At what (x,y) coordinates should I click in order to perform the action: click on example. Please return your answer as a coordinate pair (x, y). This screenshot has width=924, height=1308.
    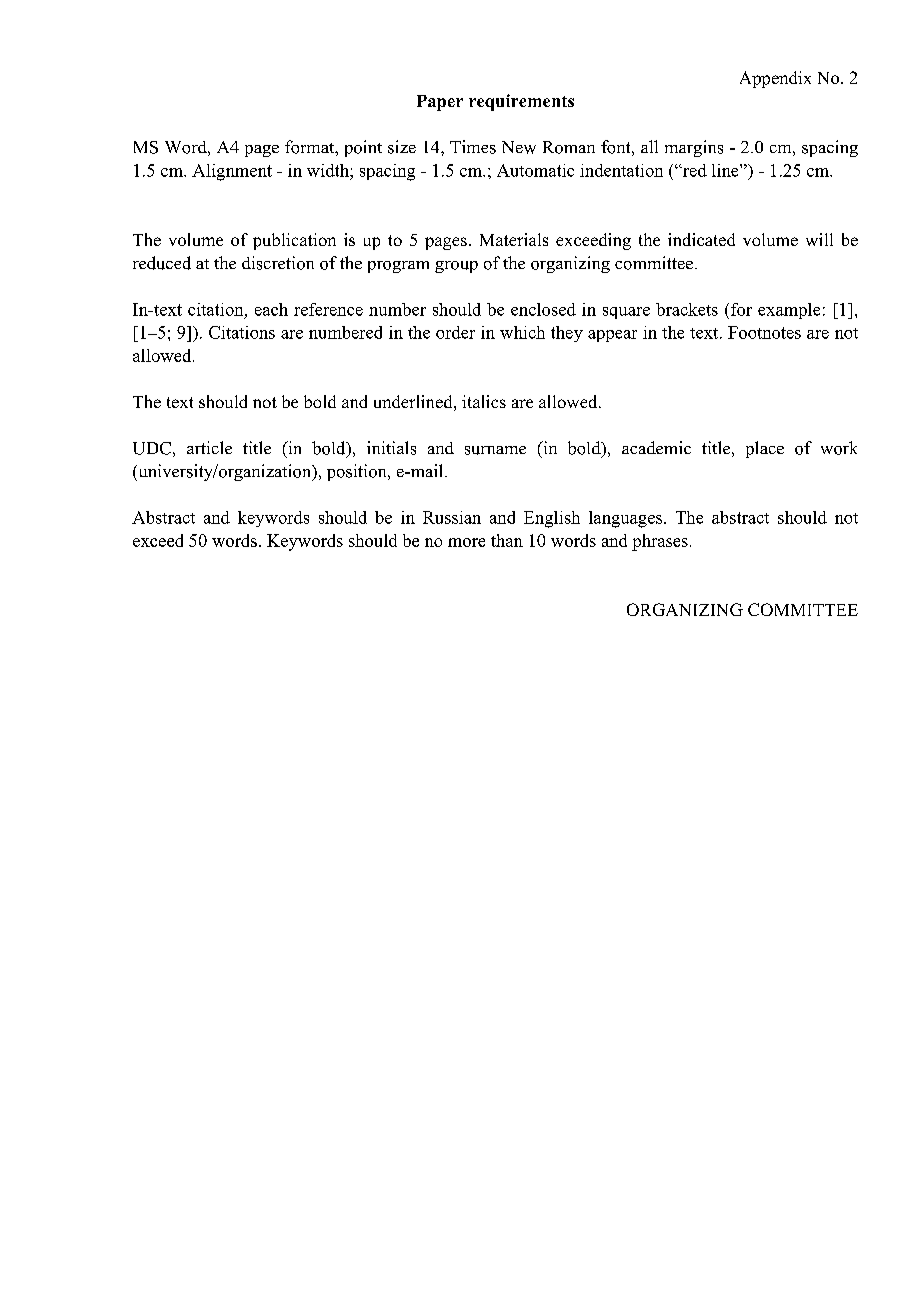
    Looking at the image, I should click on (789, 311).
